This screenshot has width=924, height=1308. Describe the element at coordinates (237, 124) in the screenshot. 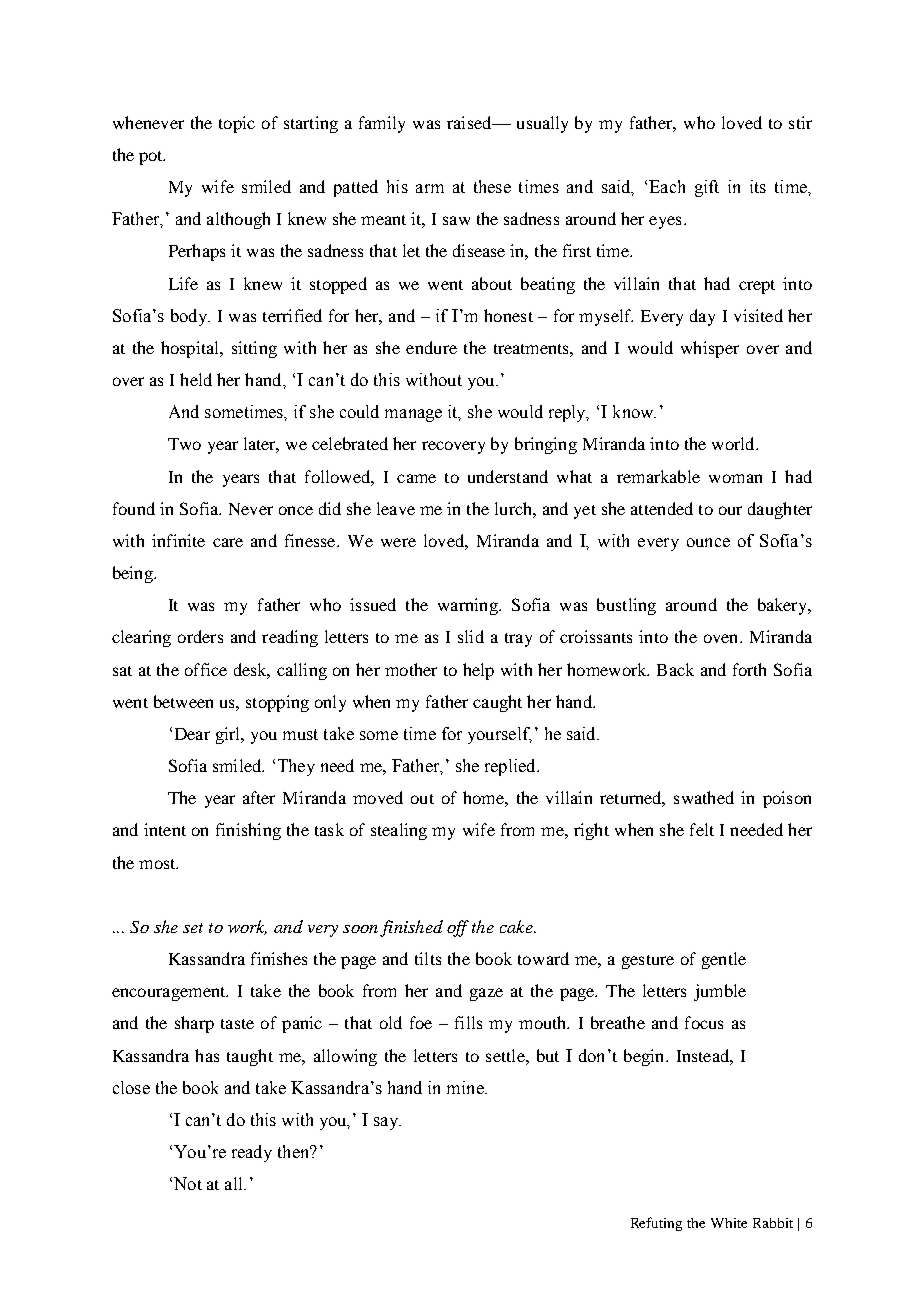

I see `topic` at that location.
